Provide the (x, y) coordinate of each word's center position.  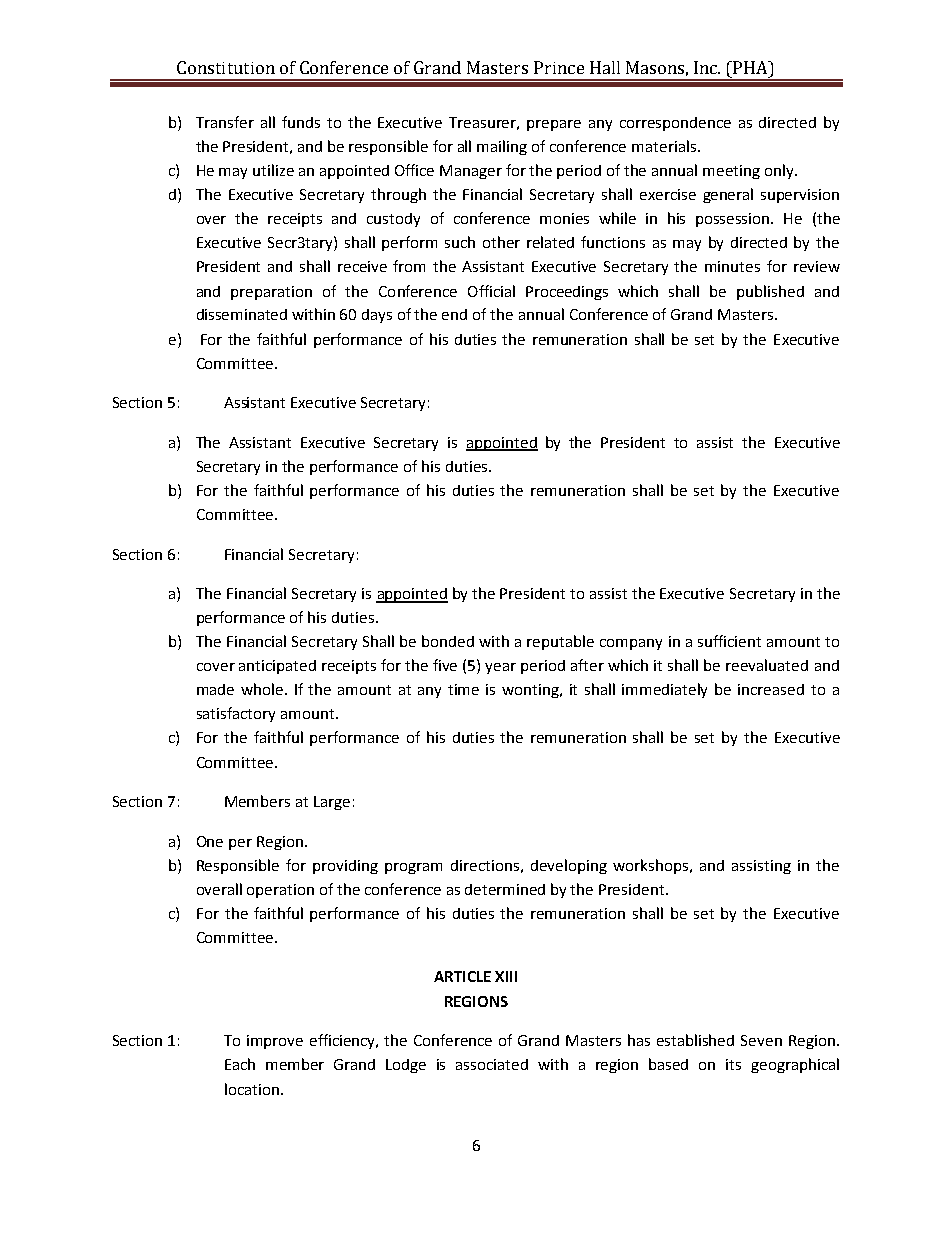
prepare (554, 125)
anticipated (277, 667)
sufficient (729, 641)
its (733, 1064)
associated (492, 1064)
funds (301, 122)
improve (275, 1042)
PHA (752, 67)
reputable (560, 642)
